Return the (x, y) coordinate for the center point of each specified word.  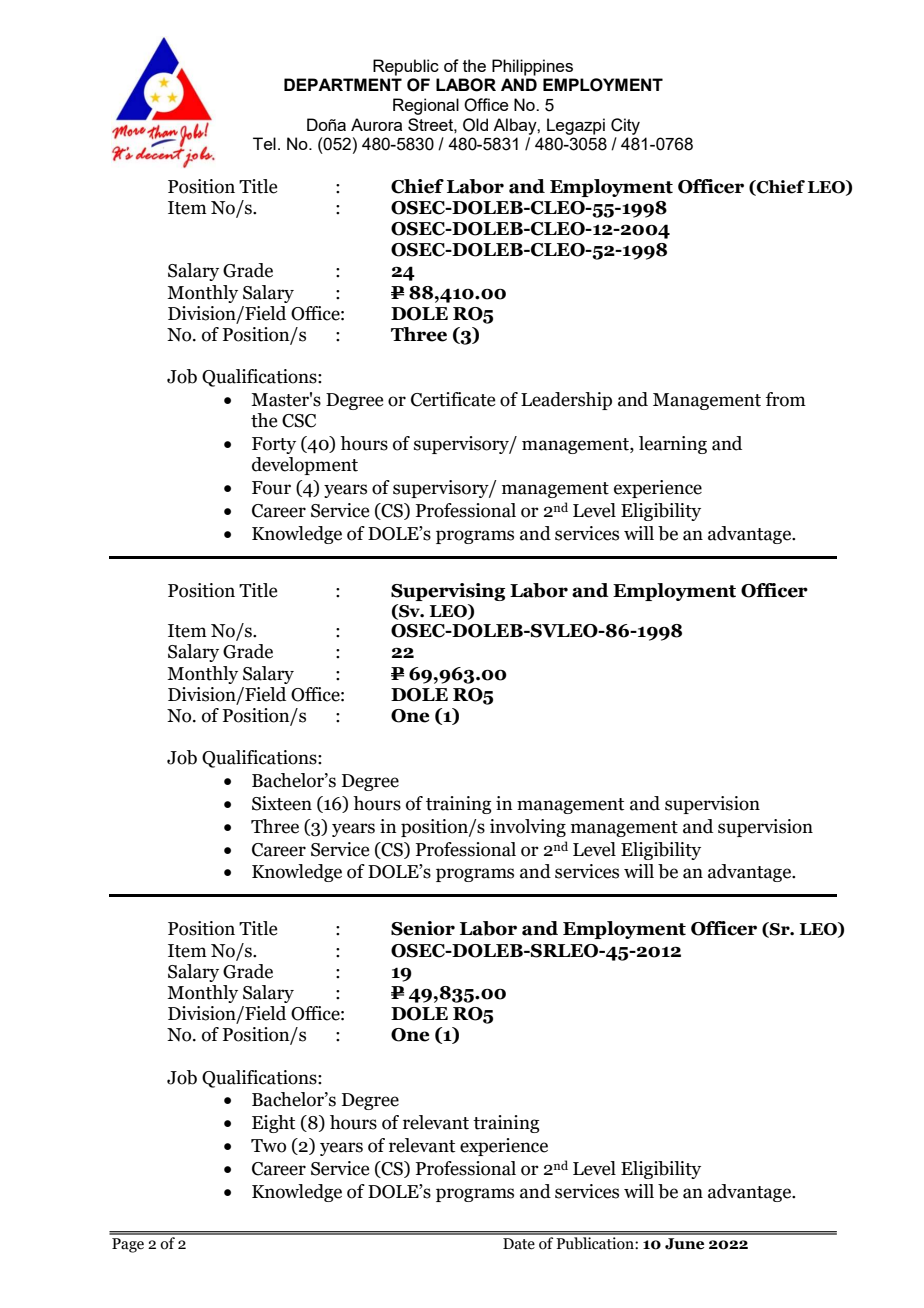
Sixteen (282, 803)
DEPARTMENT (343, 84)
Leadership (566, 401)
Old (475, 125)
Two (268, 1146)
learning (673, 445)
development (305, 466)
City (625, 126)
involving (528, 828)
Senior (423, 928)
